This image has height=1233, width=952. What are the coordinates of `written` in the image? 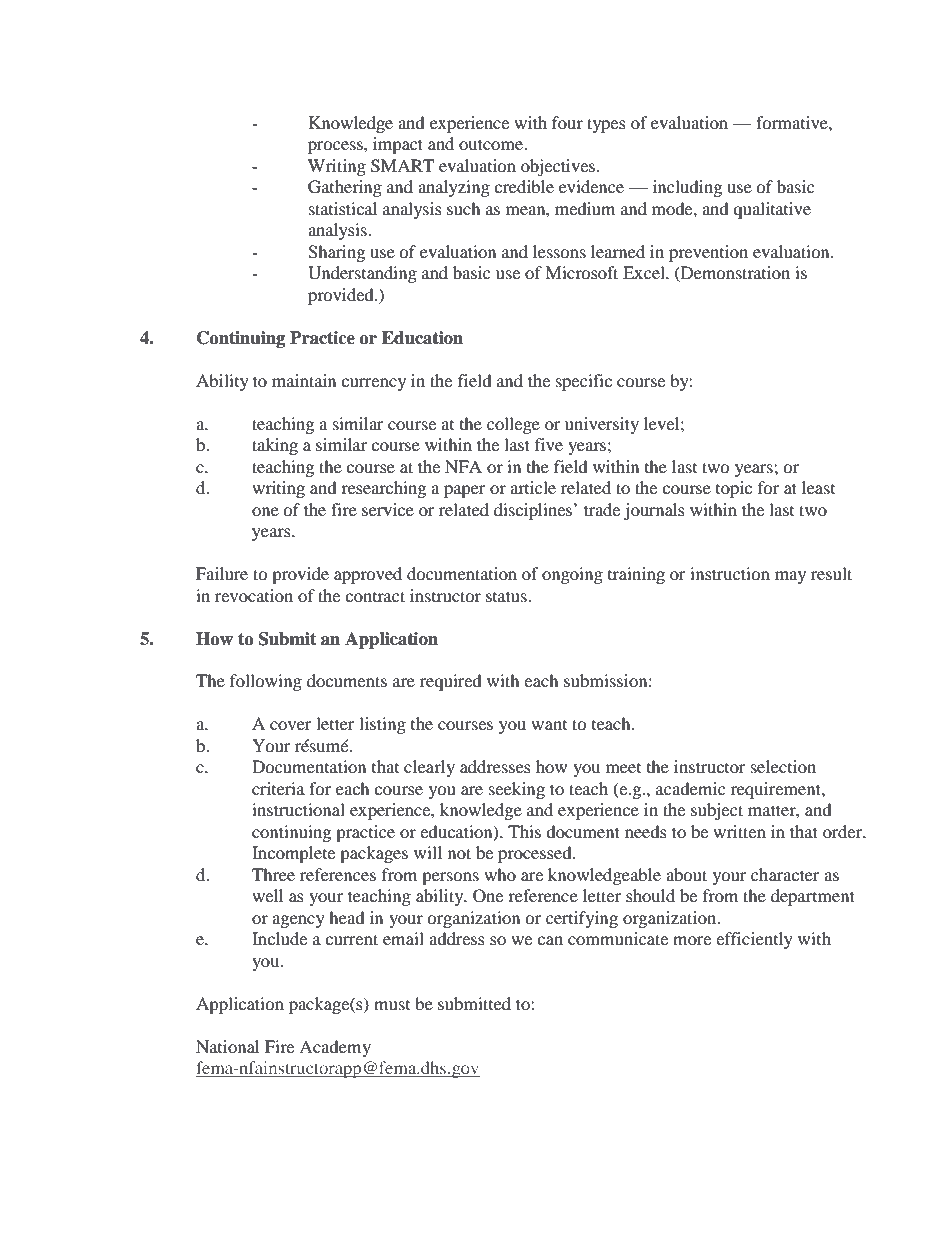 It's located at (739, 831).
